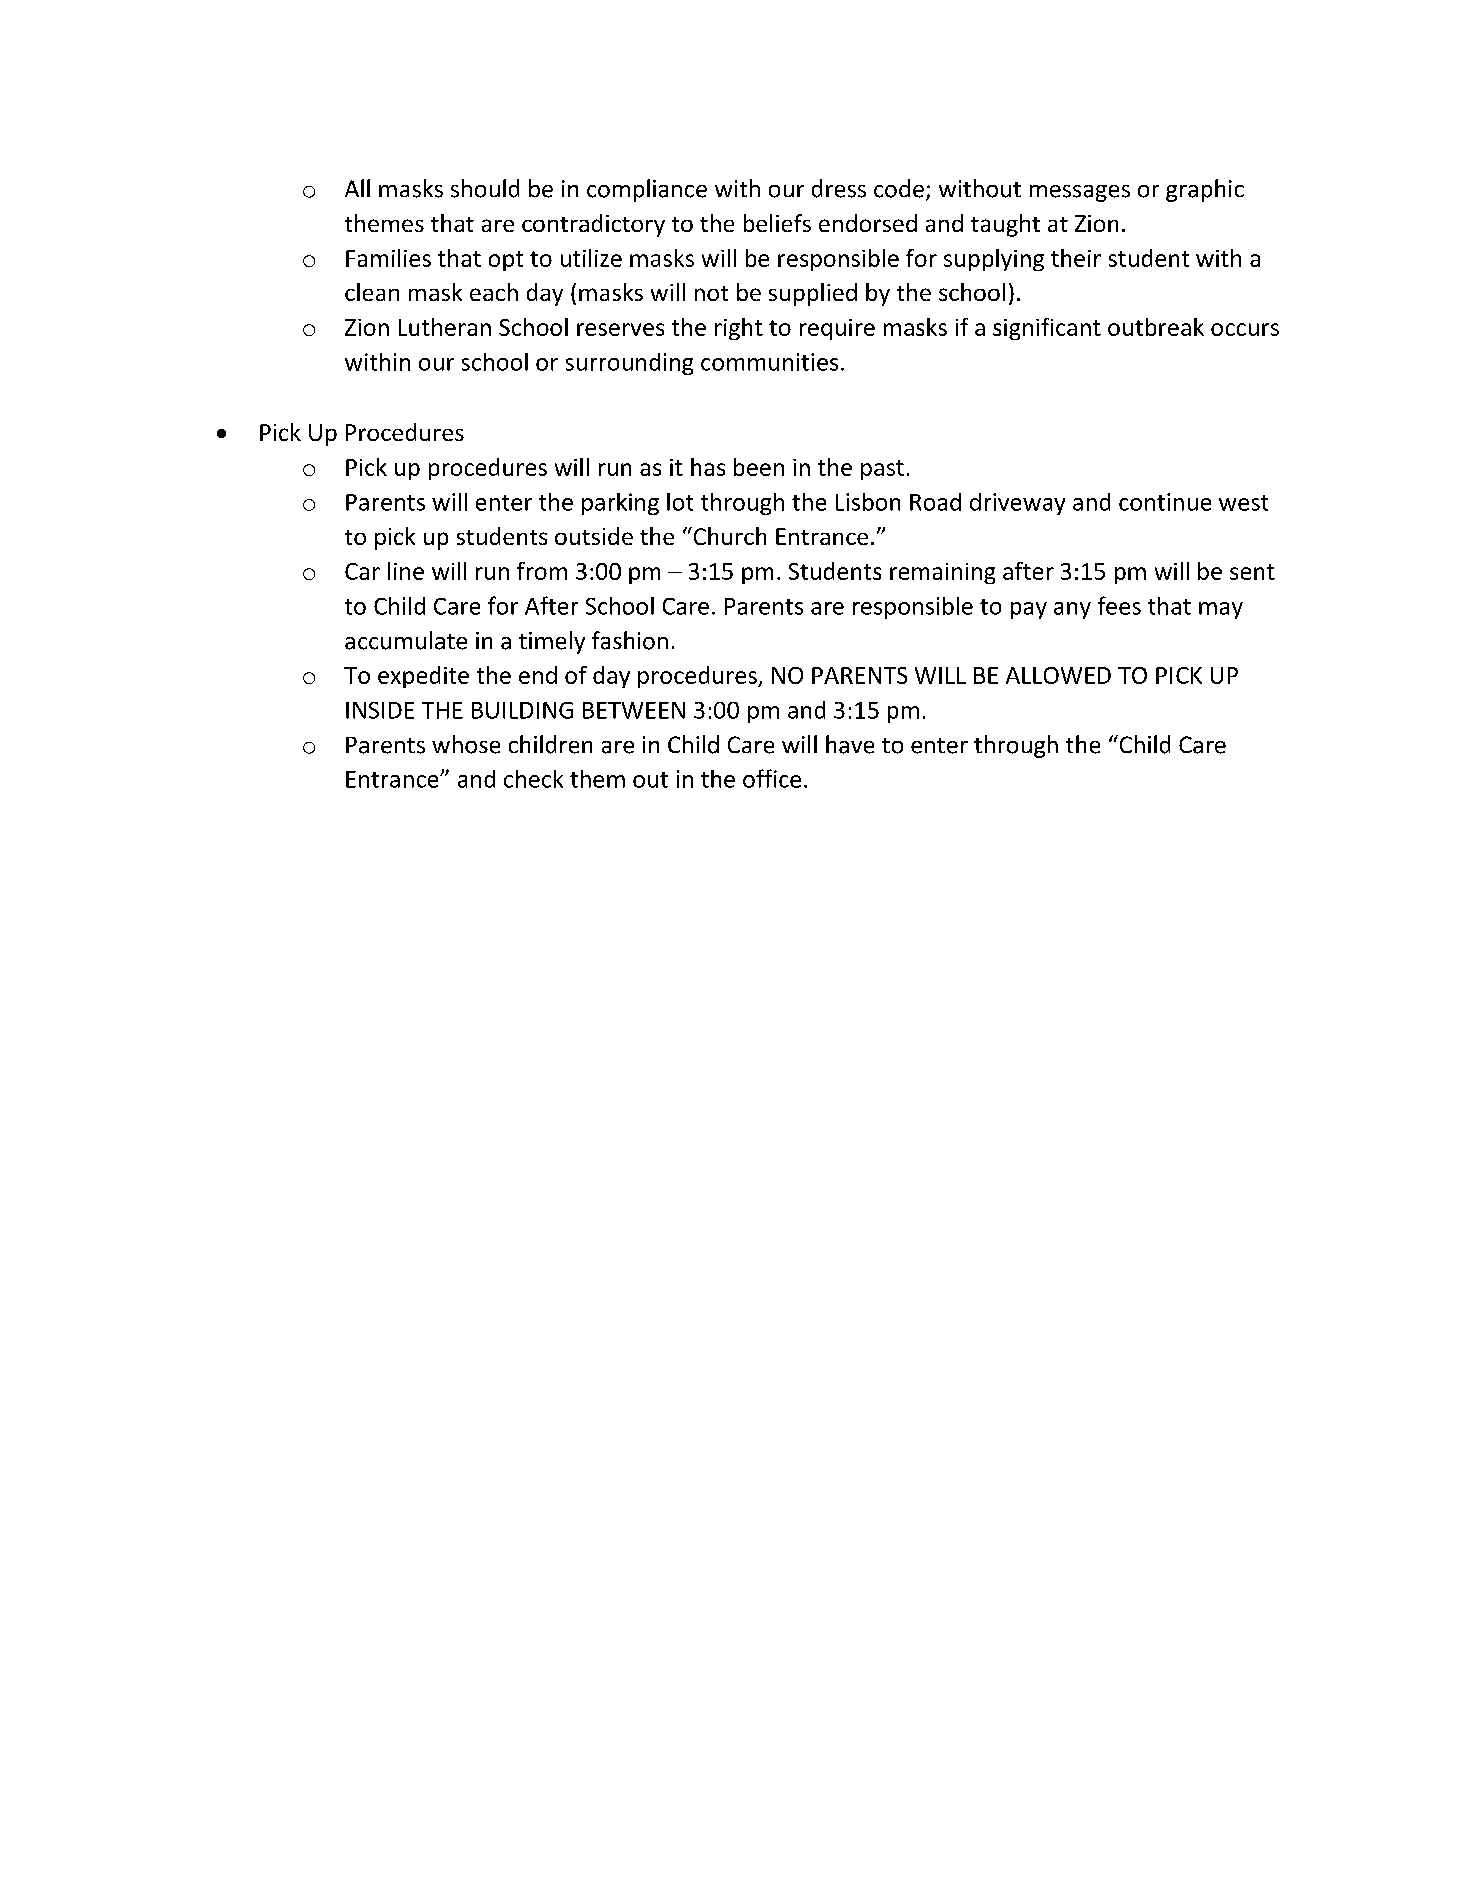 This page has width=1463, height=1894. What do you see at coordinates (620, 504) in the page?
I see `parking` at bounding box center [620, 504].
